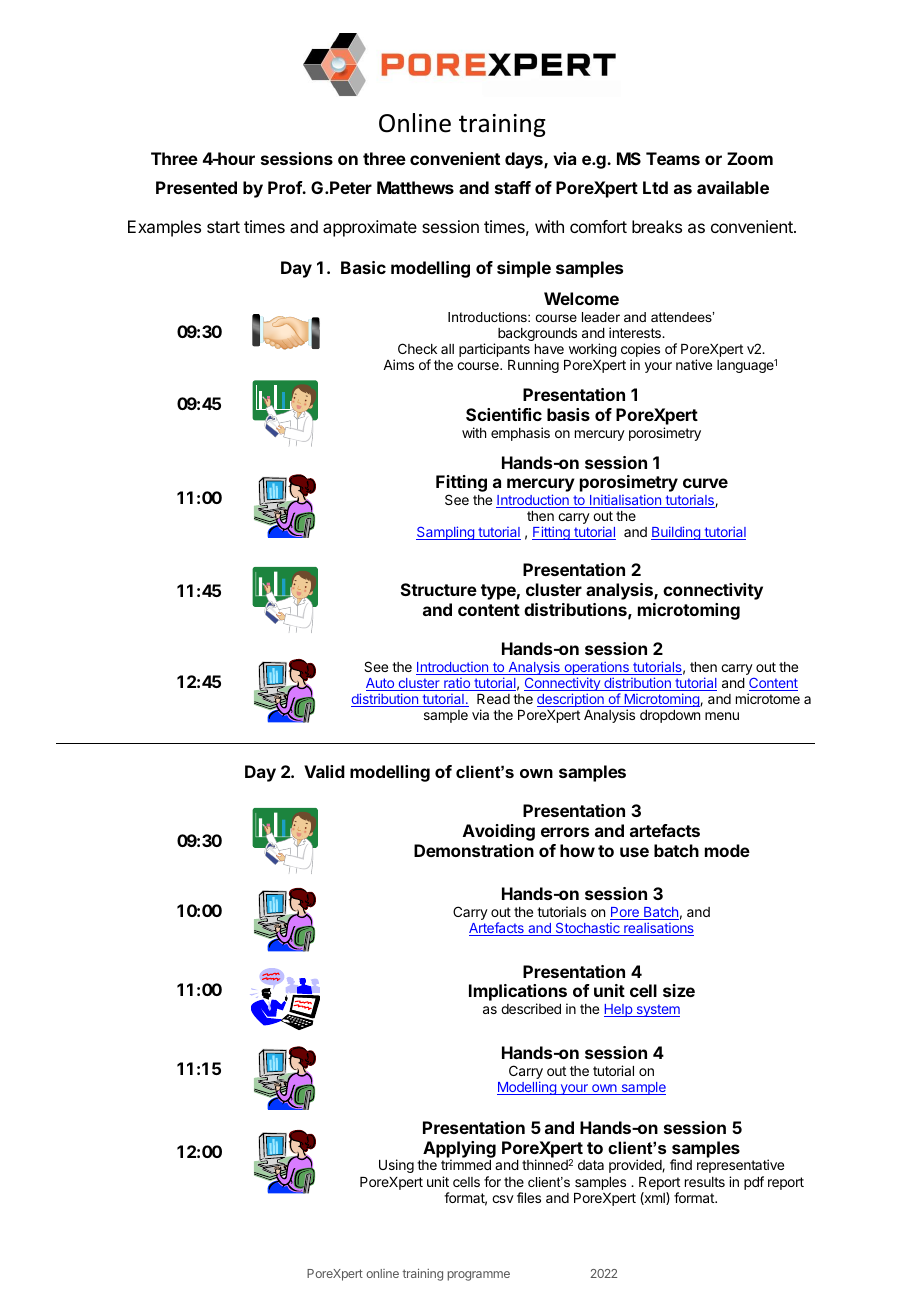  I want to click on dropdown, so click(670, 716).
